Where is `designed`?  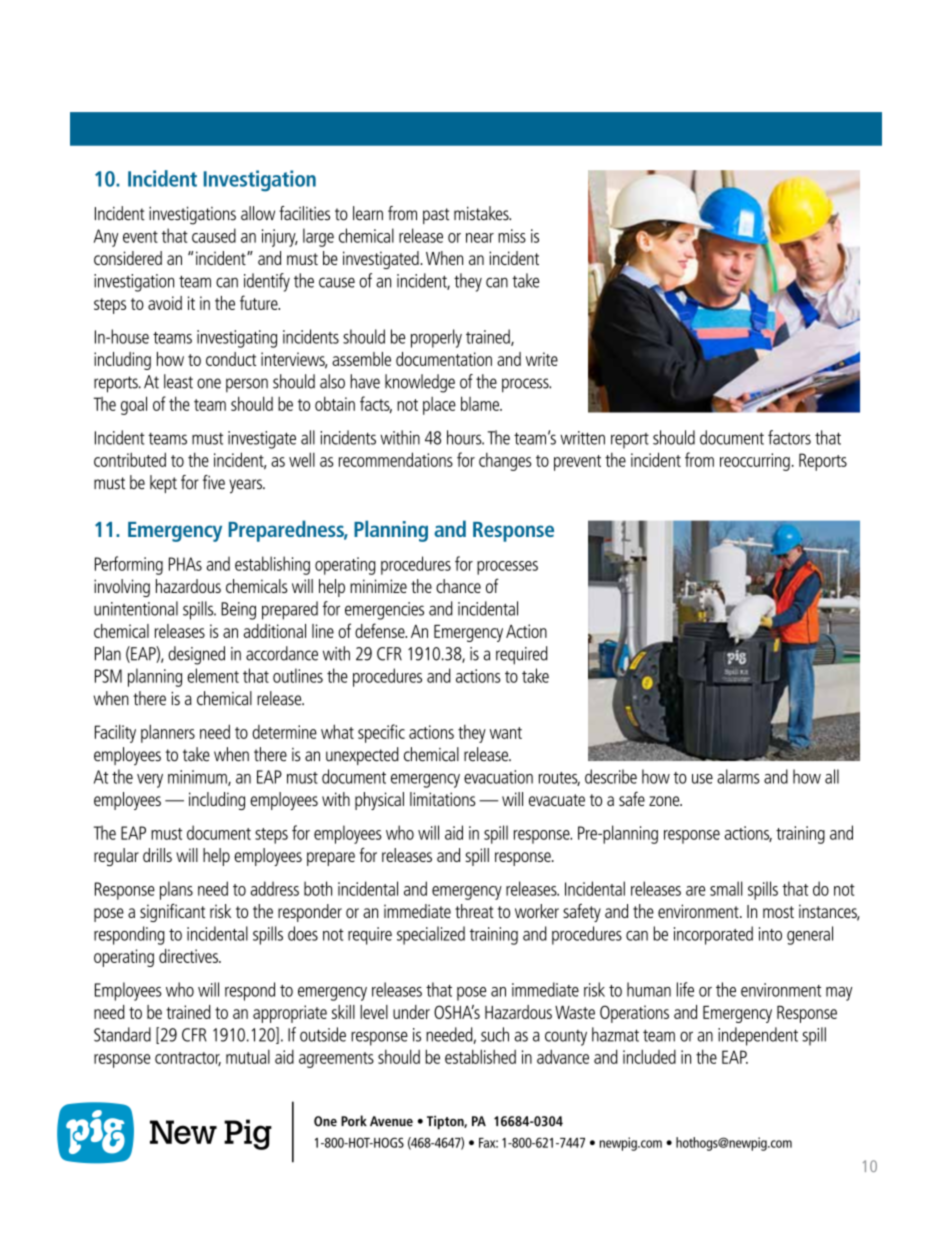 designed is located at coordinates (196, 655).
